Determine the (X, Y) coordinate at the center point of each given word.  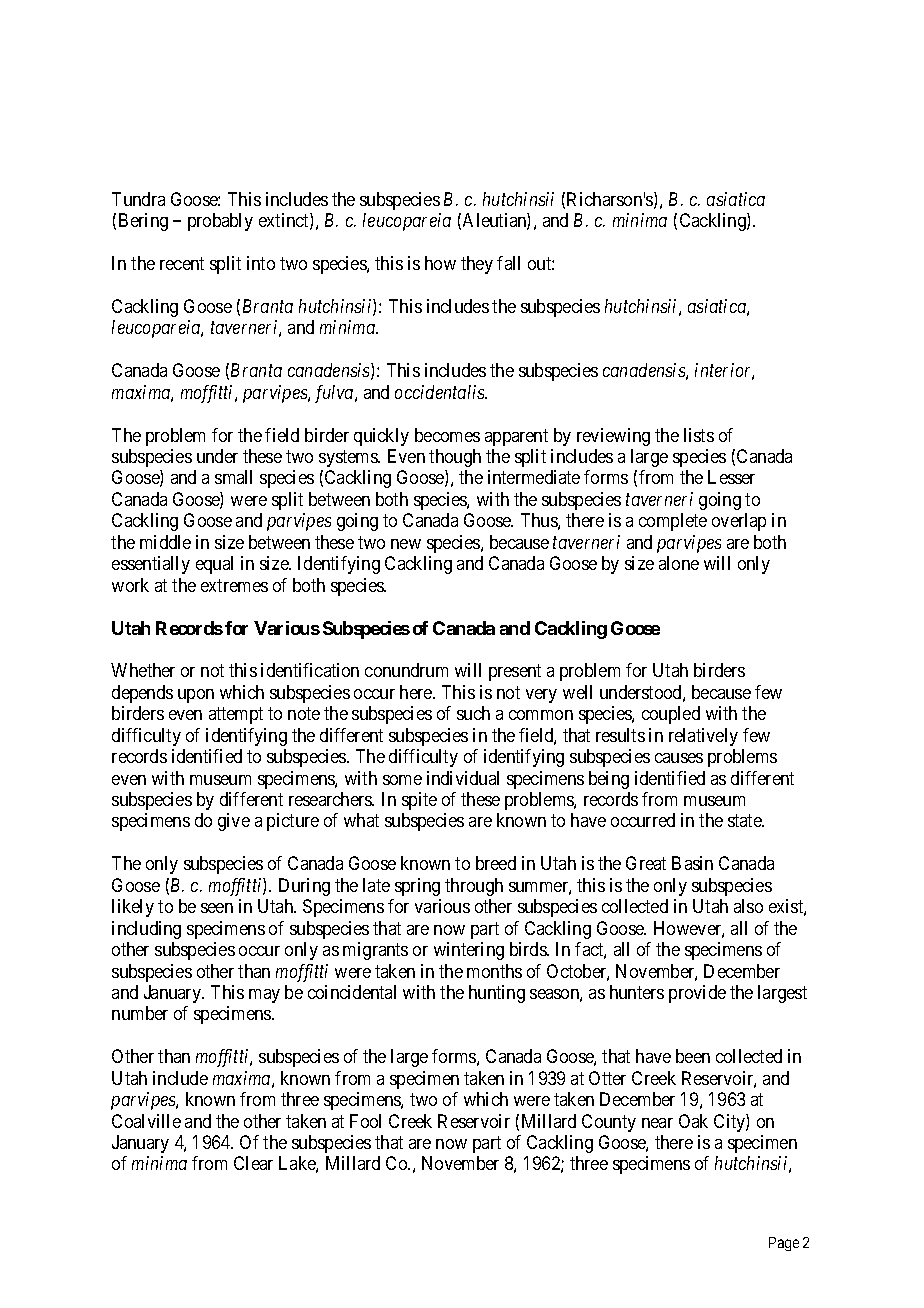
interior (724, 371)
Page (784, 1244)
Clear (253, 1163)
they (477, 265)
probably (220, 222)
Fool (365, 1121)
